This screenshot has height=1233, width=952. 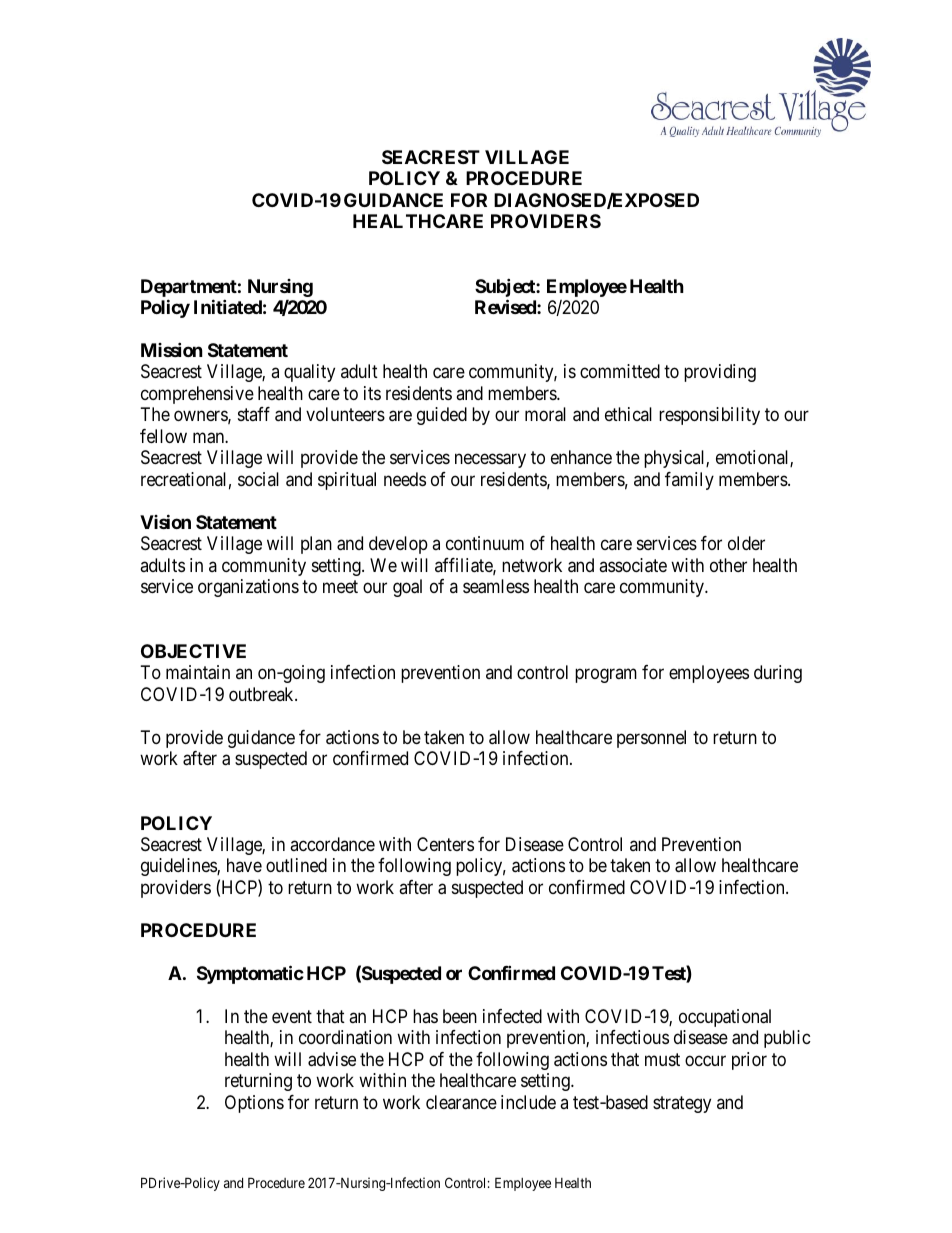 I want to click on comprehensive, so click(x=197, y=395).
